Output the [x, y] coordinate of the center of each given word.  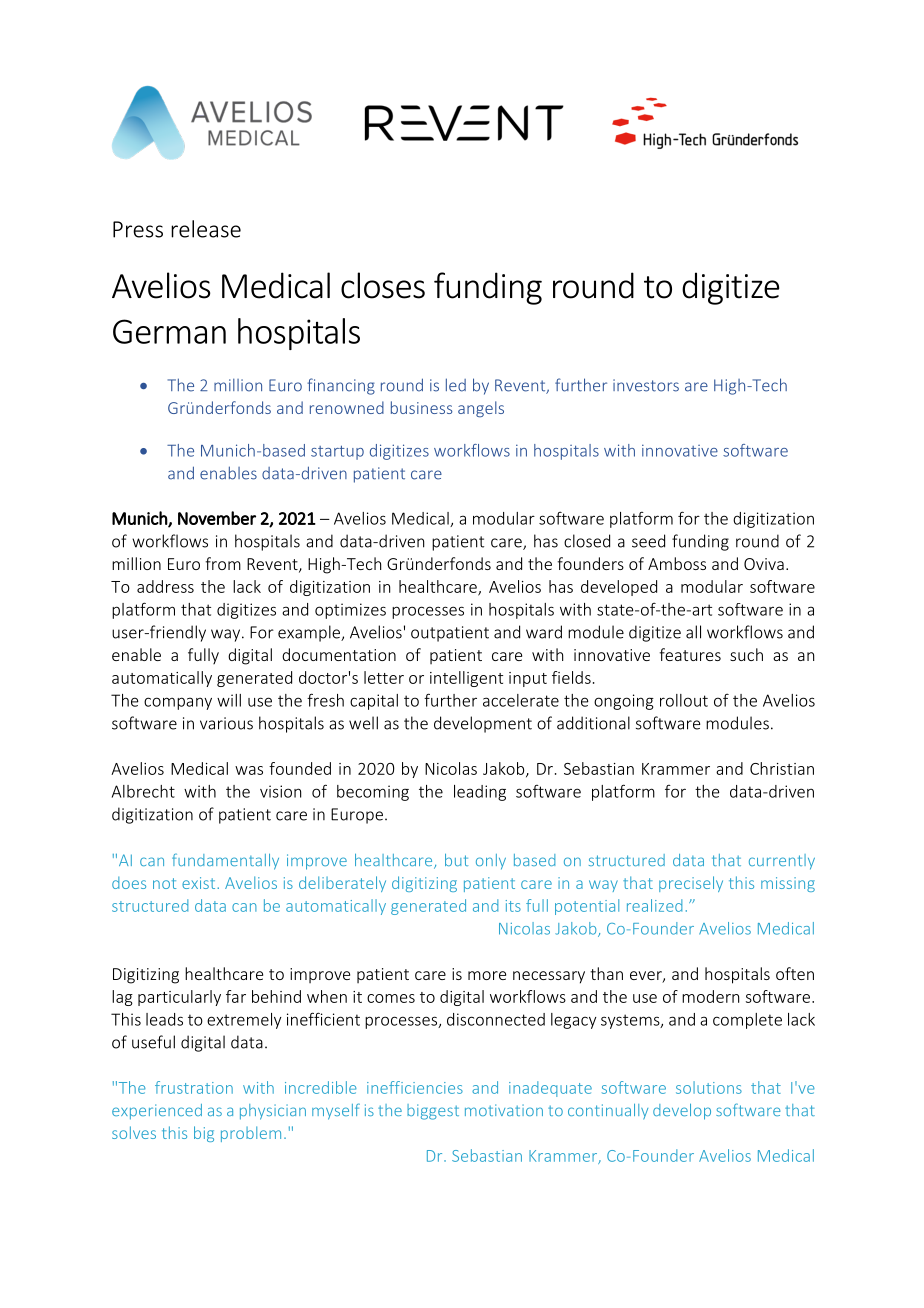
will [229, 700]
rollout [684, 700]
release [206, 229]
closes [383, 285]
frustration [194, 1087]
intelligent [466, 679]
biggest [433, 1112]
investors [646, 385]
